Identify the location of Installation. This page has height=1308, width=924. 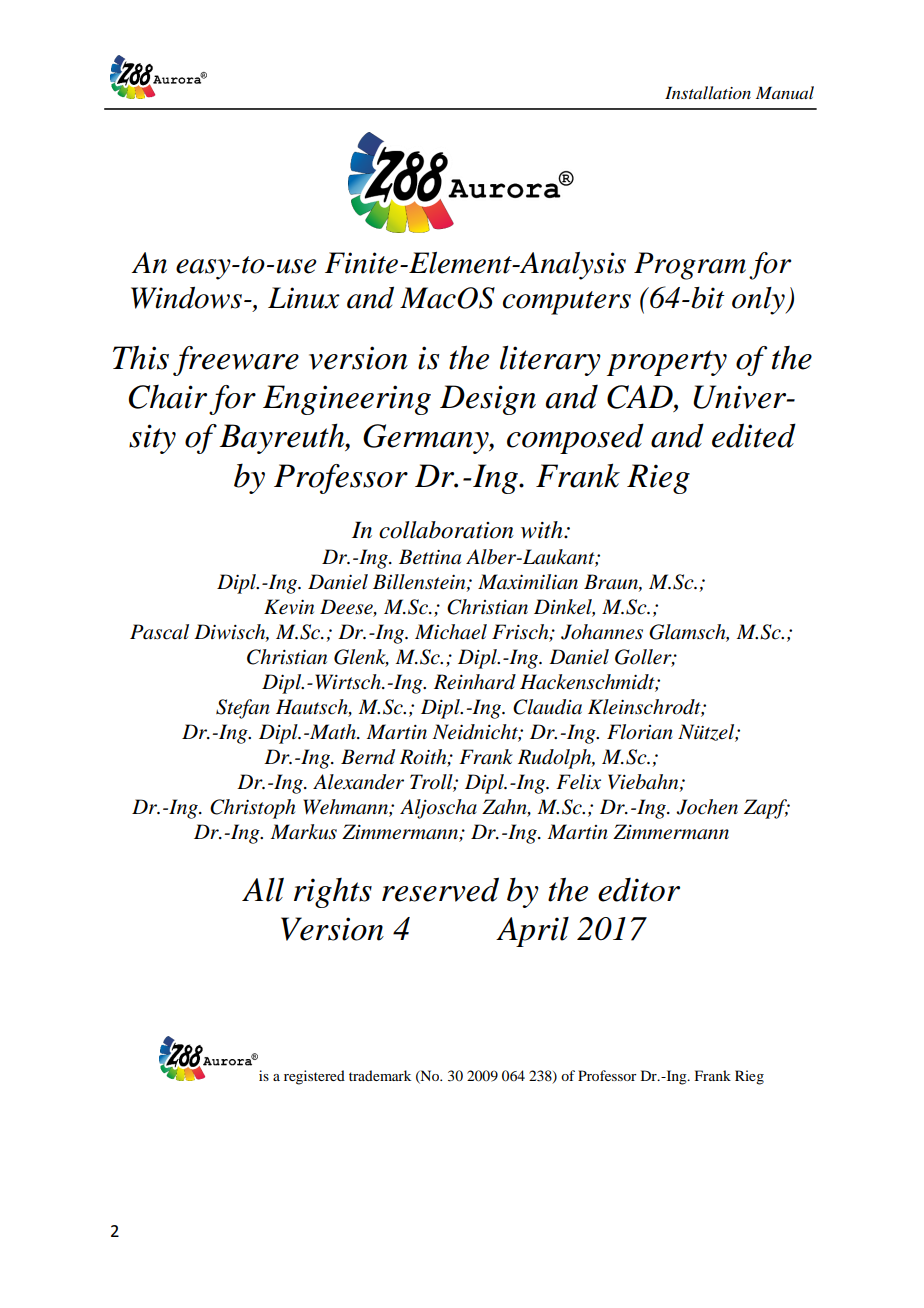
(708, 92).
